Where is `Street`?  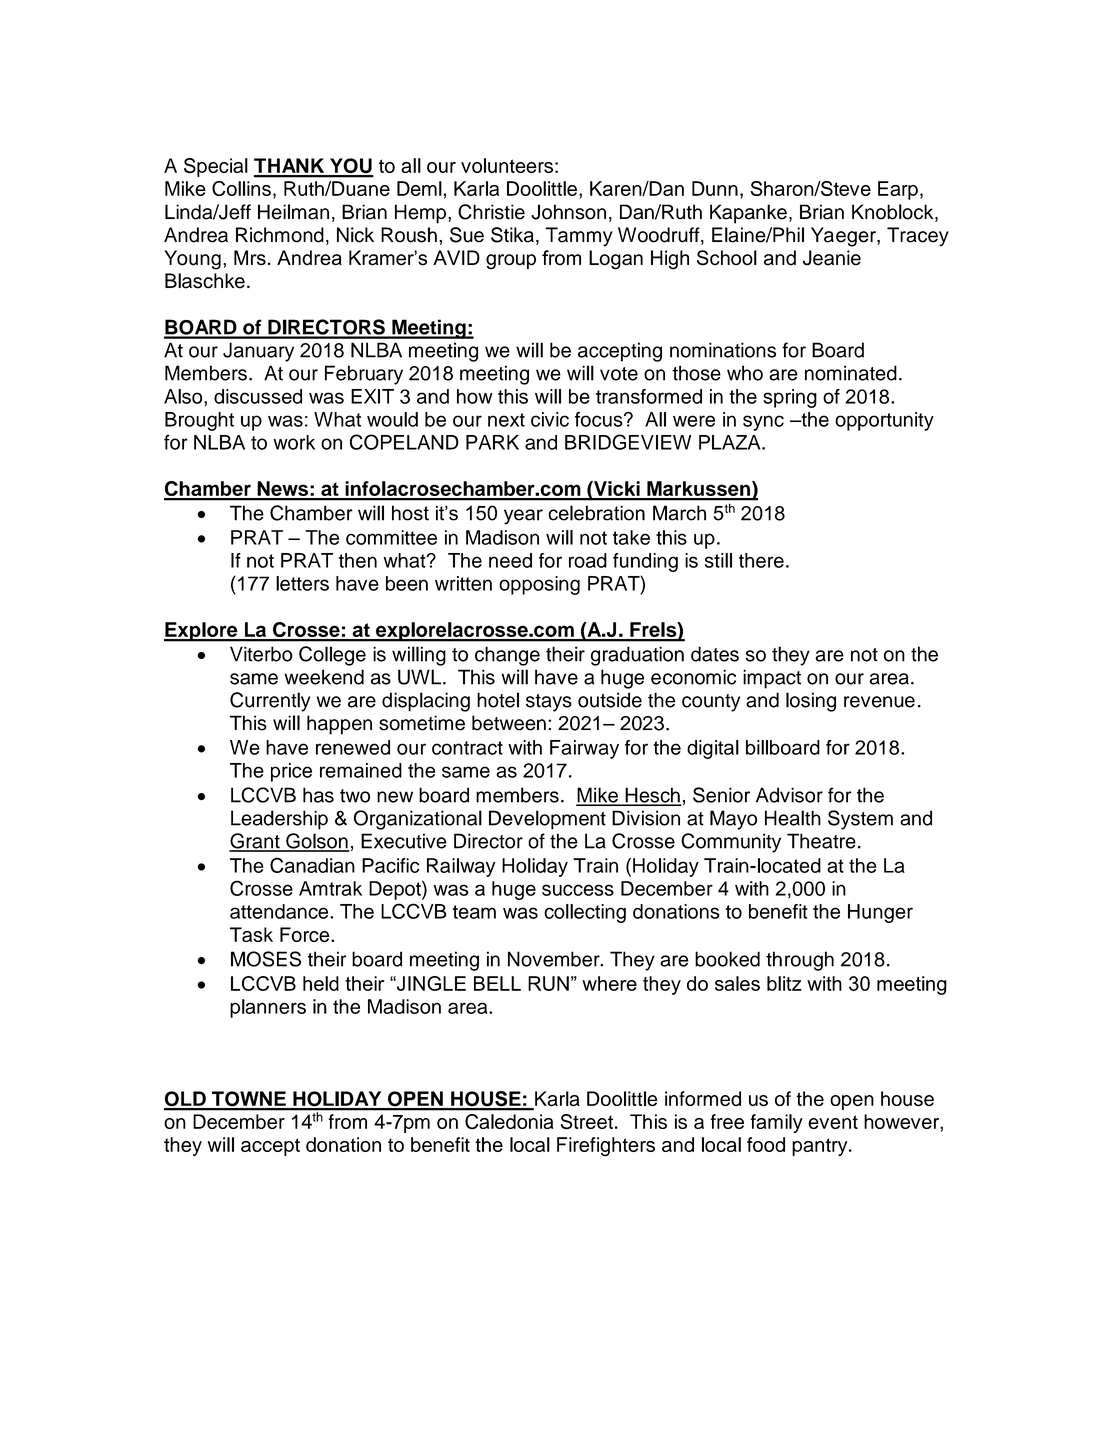
Street is located at coordinates (587, 1122).
